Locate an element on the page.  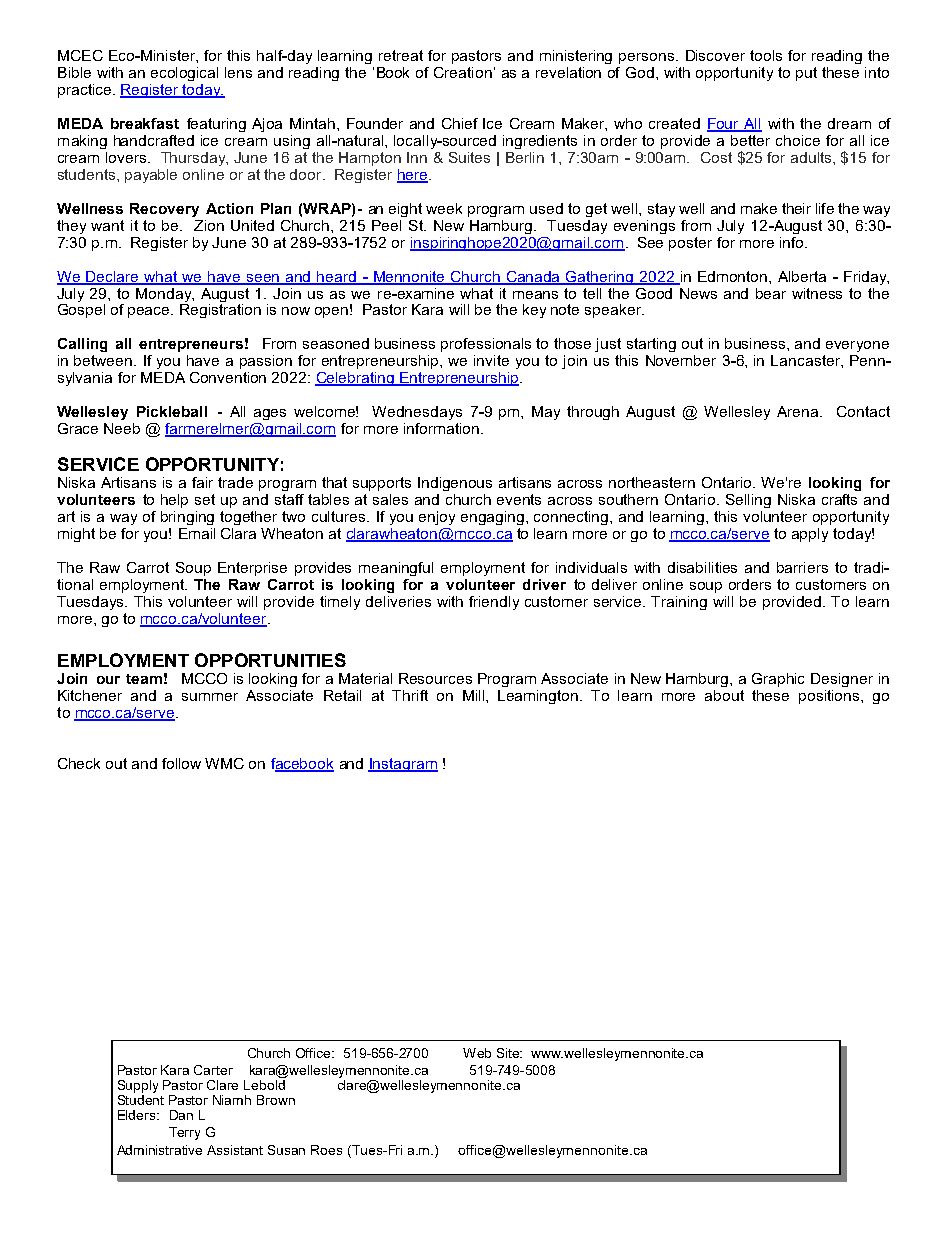
ecological is located at coordinates (184, 74).
